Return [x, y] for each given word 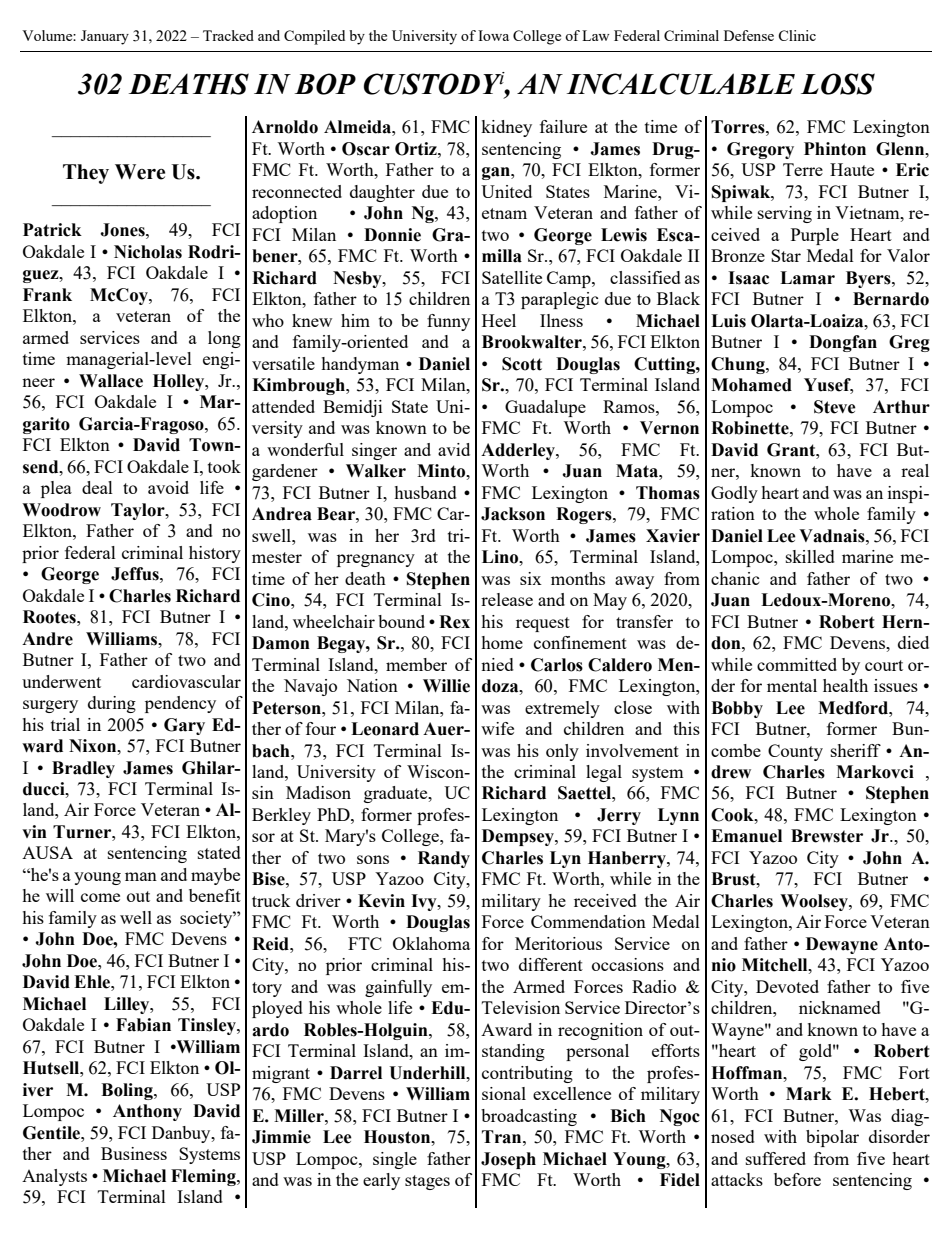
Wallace [111, 381]
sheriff [856, 750]
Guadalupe [545, 408]
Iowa [493, 35]
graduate [397, 794]
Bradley [83, 769]
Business [134, 1153]
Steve [835, 407]
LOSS [838, 84]
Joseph [508, 1160]
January [105, 37]
